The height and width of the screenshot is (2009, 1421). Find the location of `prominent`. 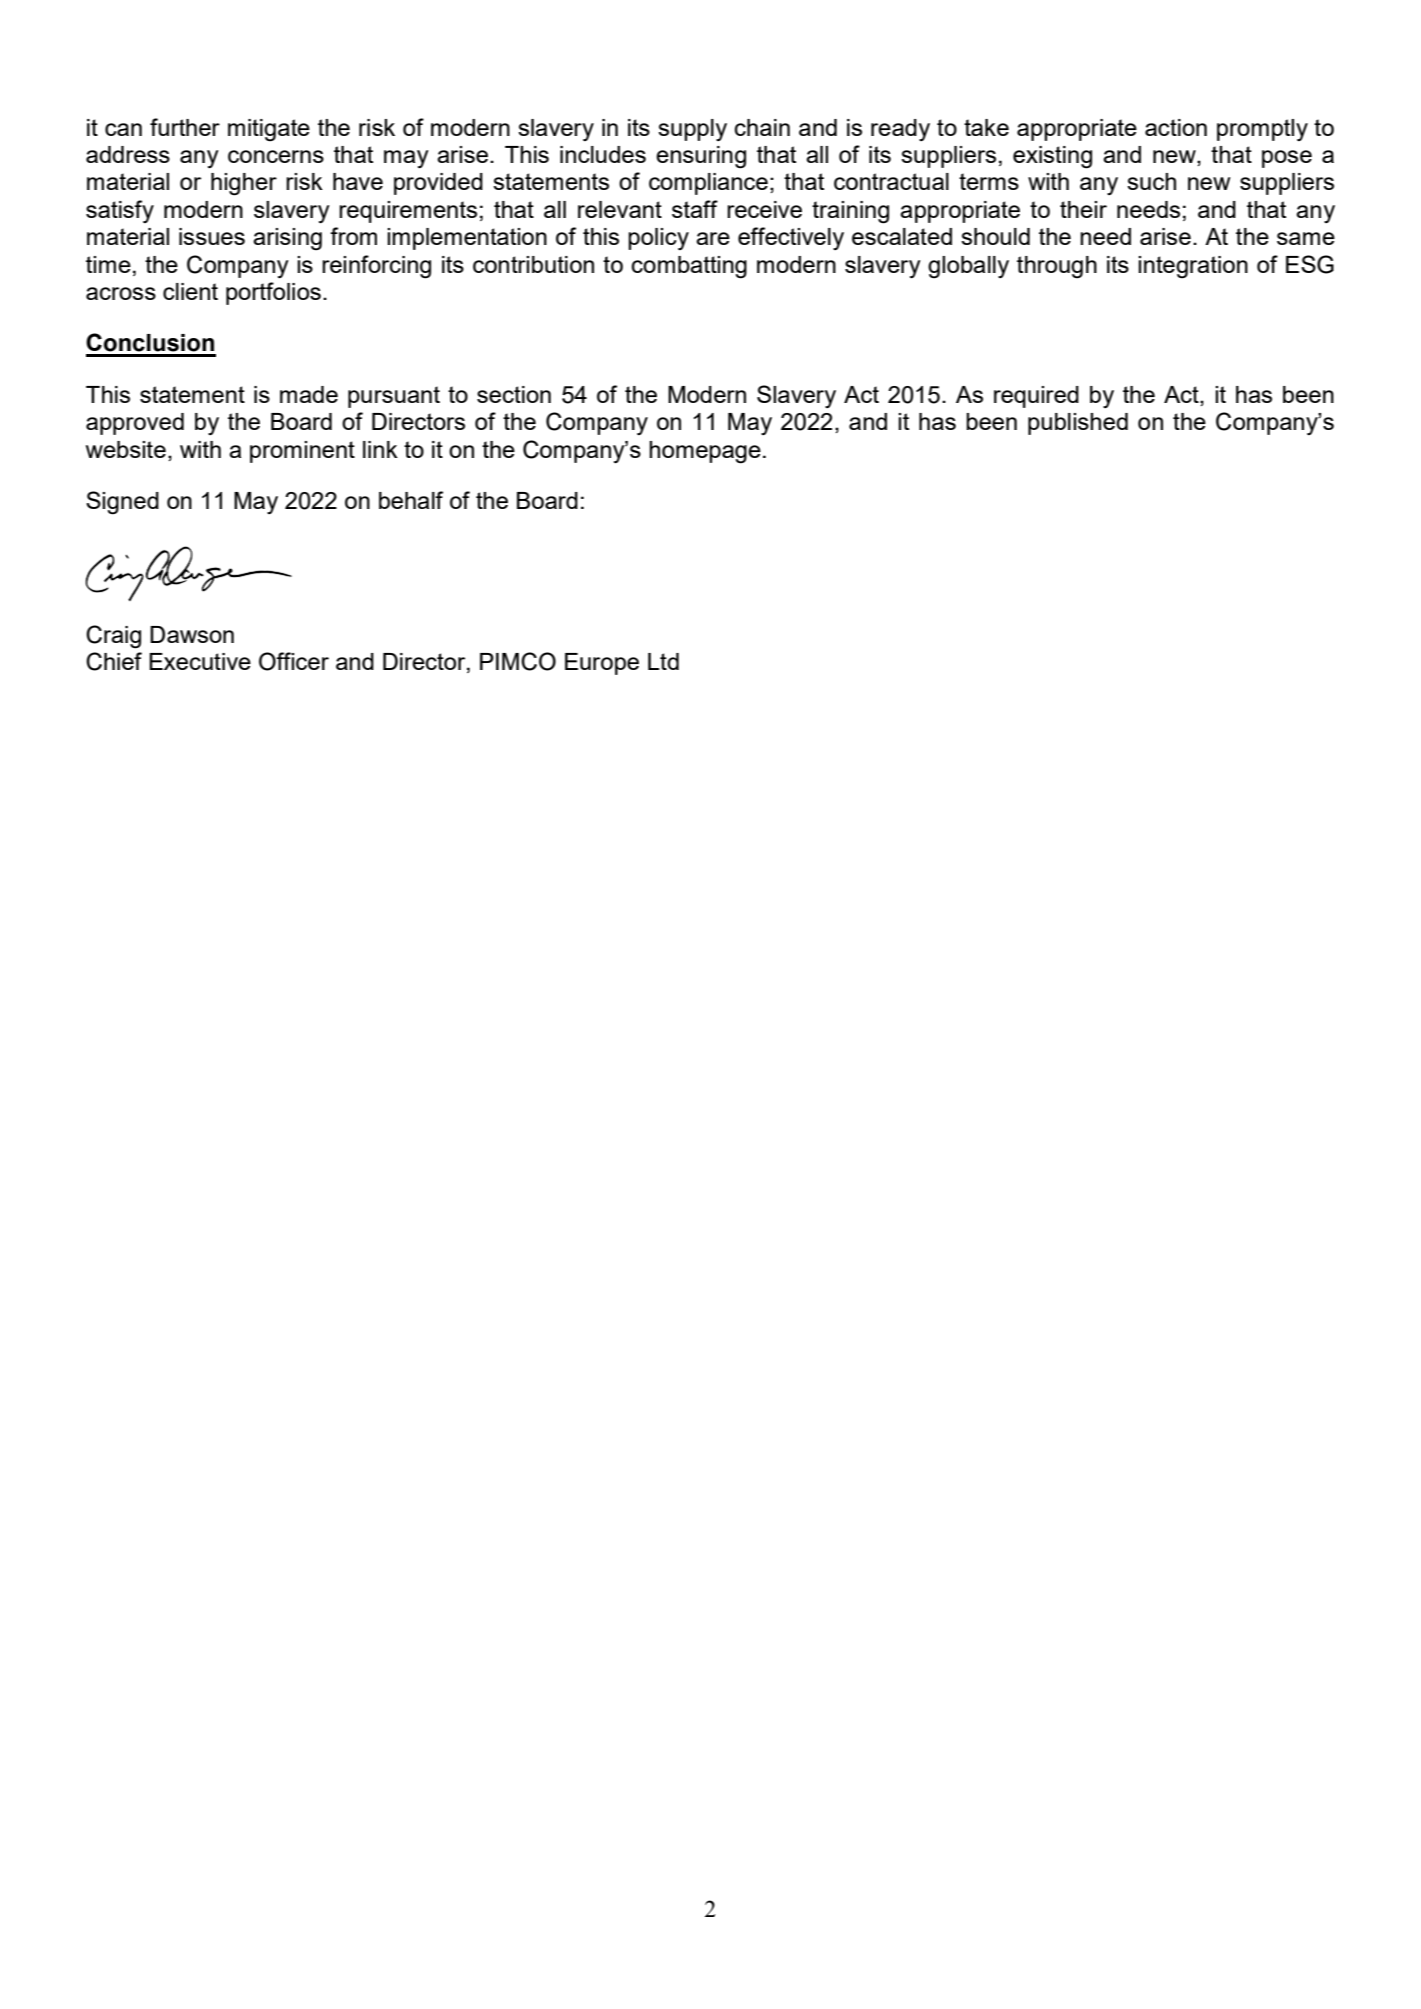

prominent is located at coordinates (302, 452).
